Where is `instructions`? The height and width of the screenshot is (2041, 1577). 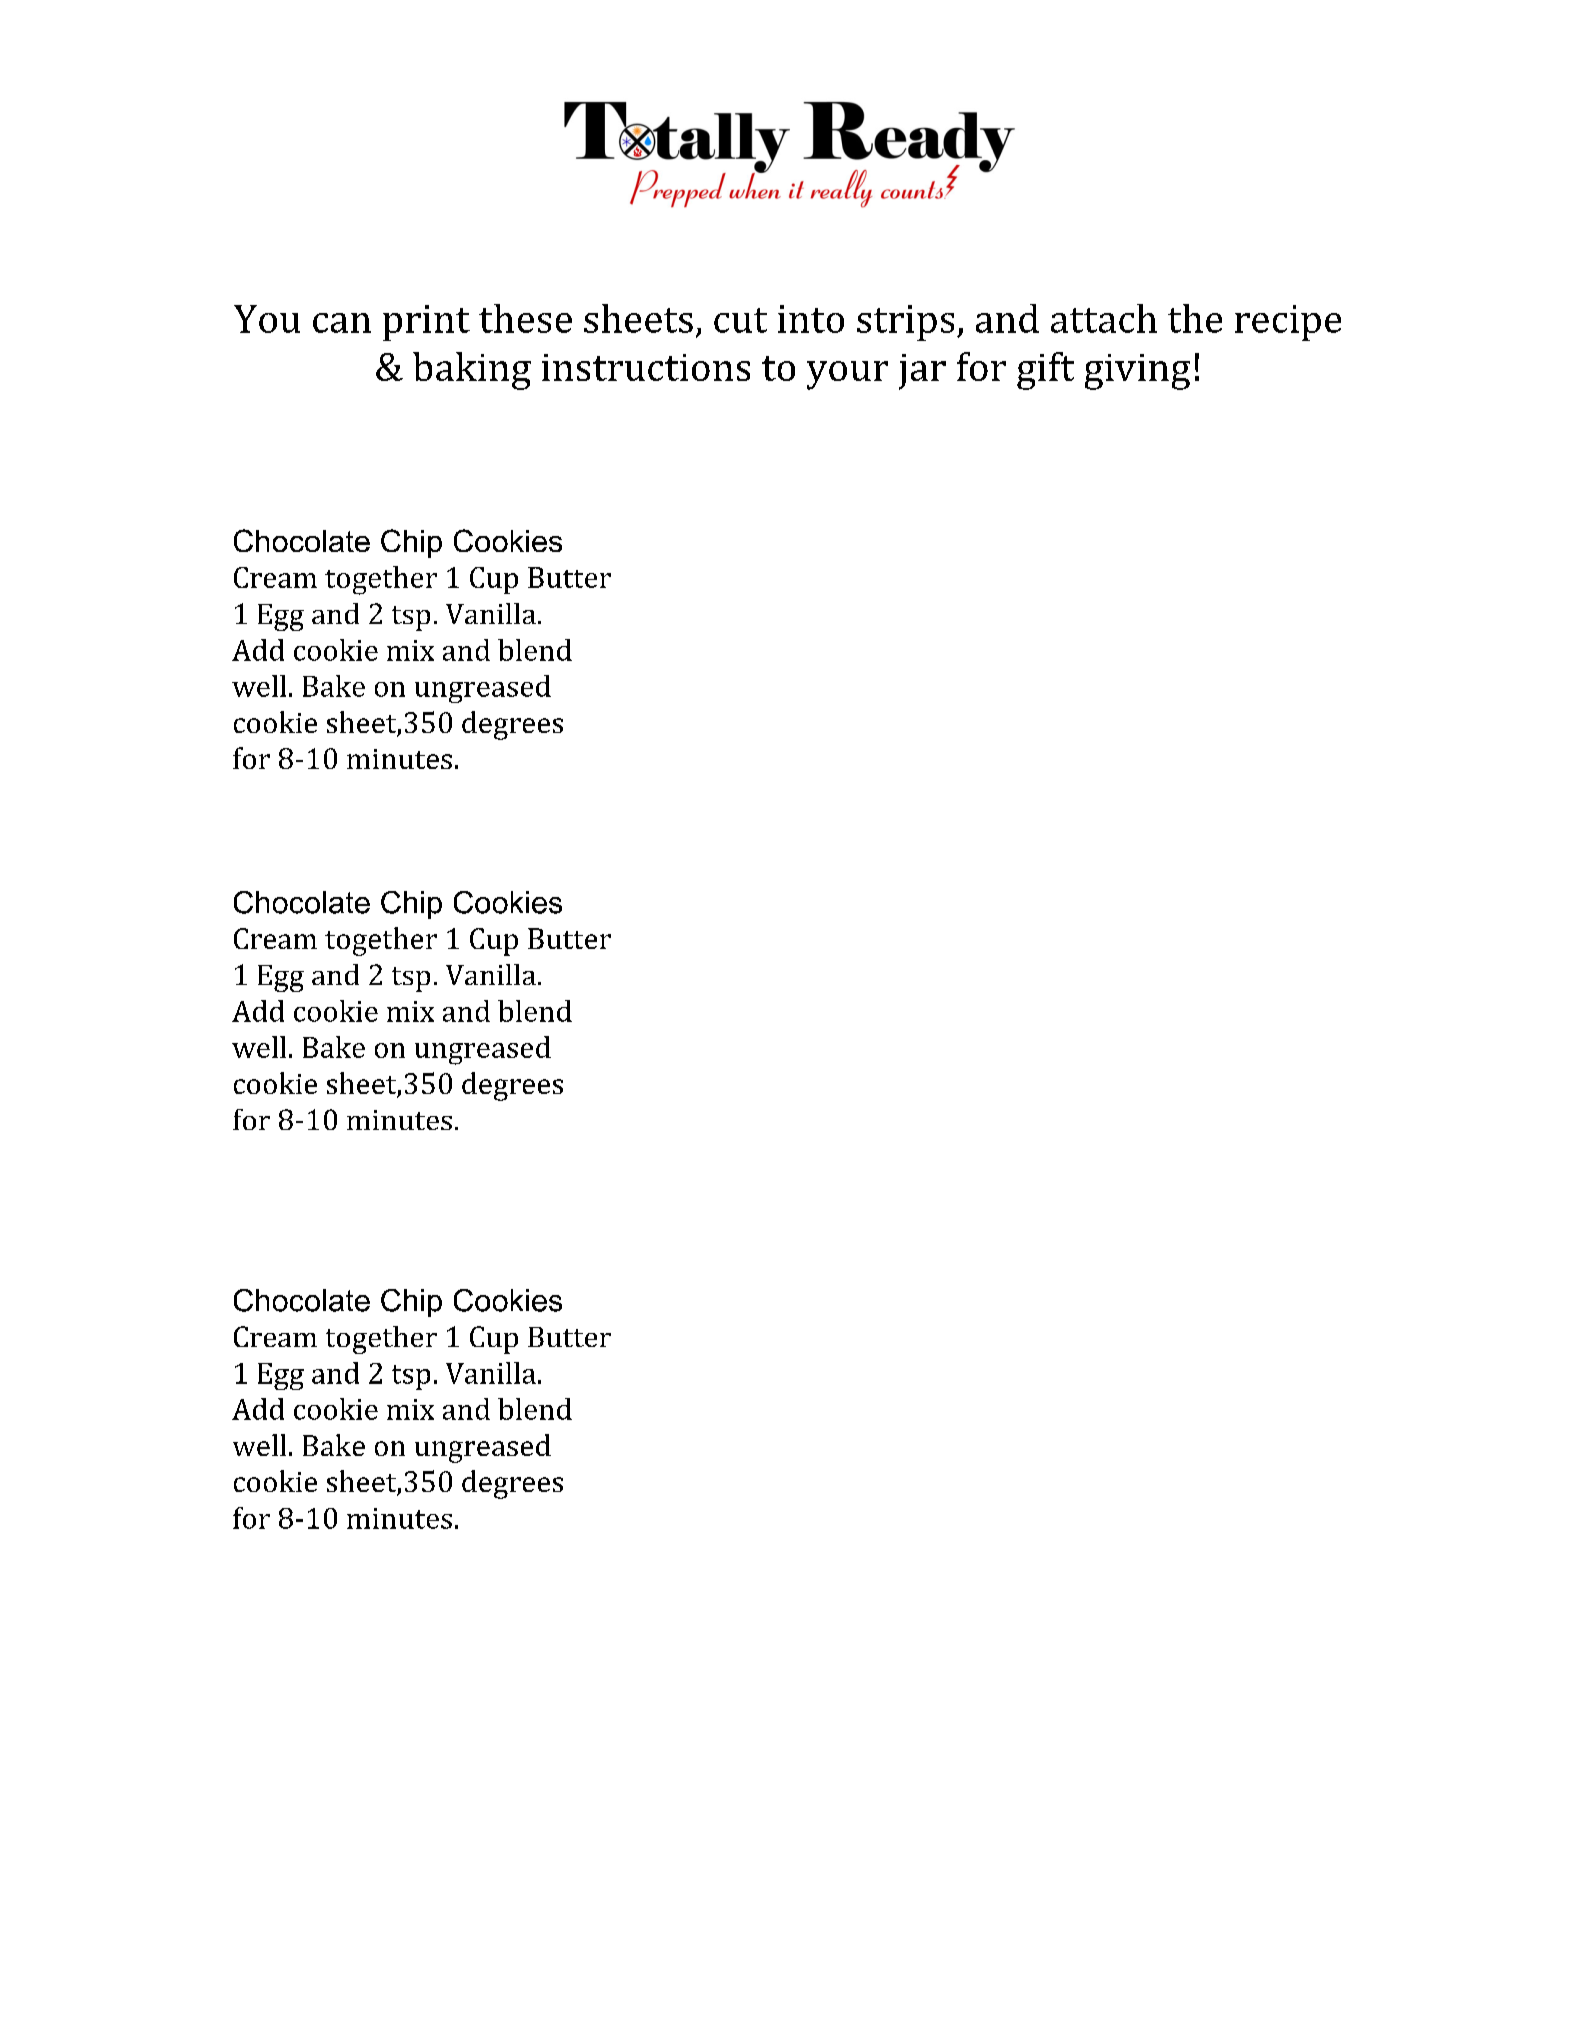 instructions is located at coordinates (646, 367).
